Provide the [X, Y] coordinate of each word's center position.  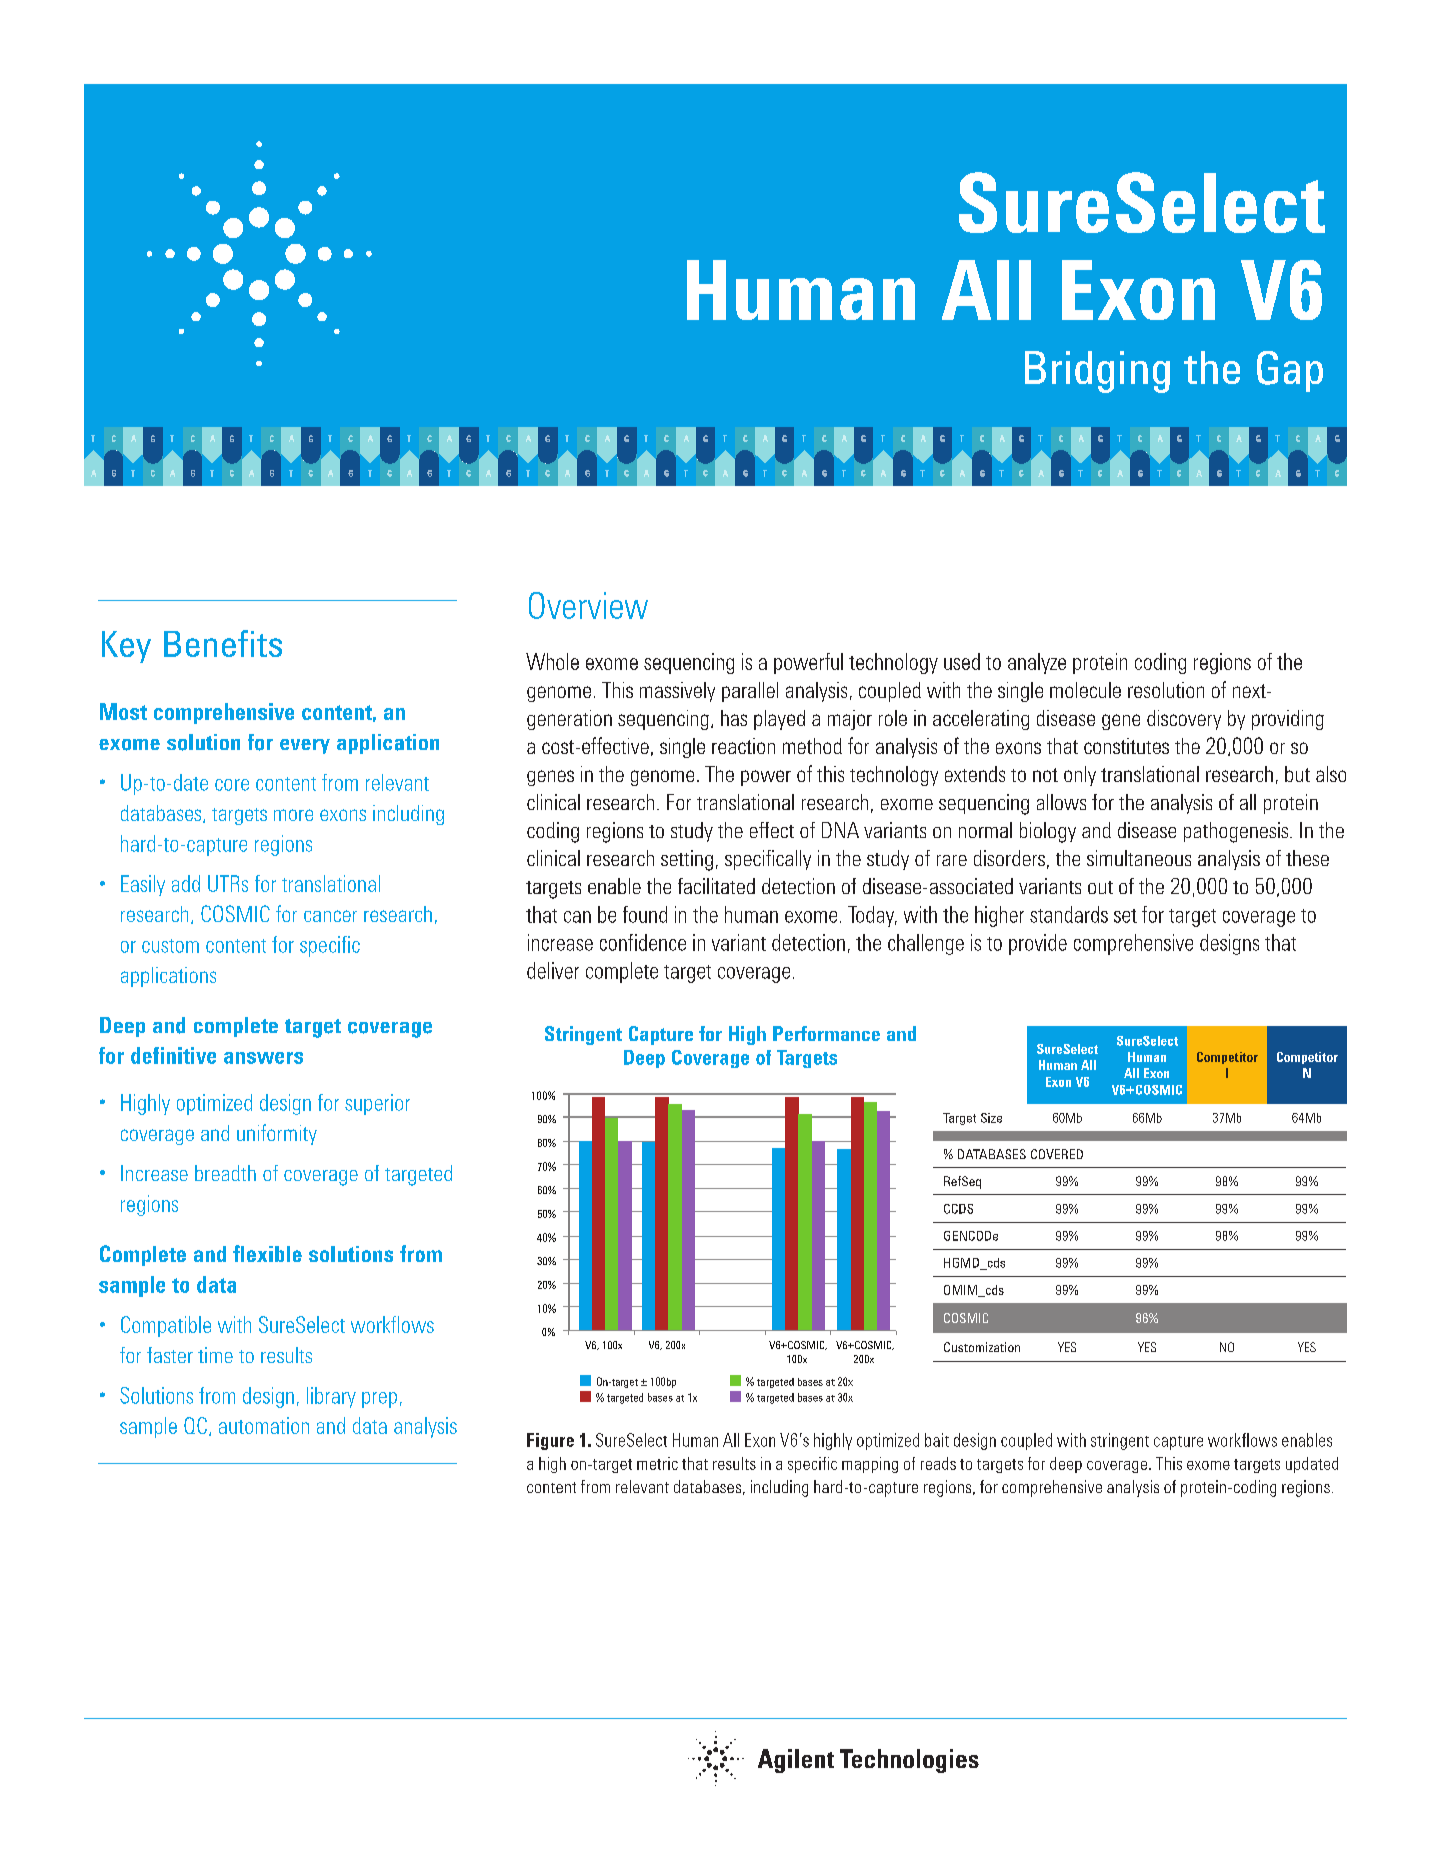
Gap [1290, 371]
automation [264, 1425]
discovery [1184, 720]
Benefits [223, 643]
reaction [743, 746]
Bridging [1097, 372]
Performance [826, 1033]
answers [263, 1058]
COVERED [1057, 1154]
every [305, 746]
